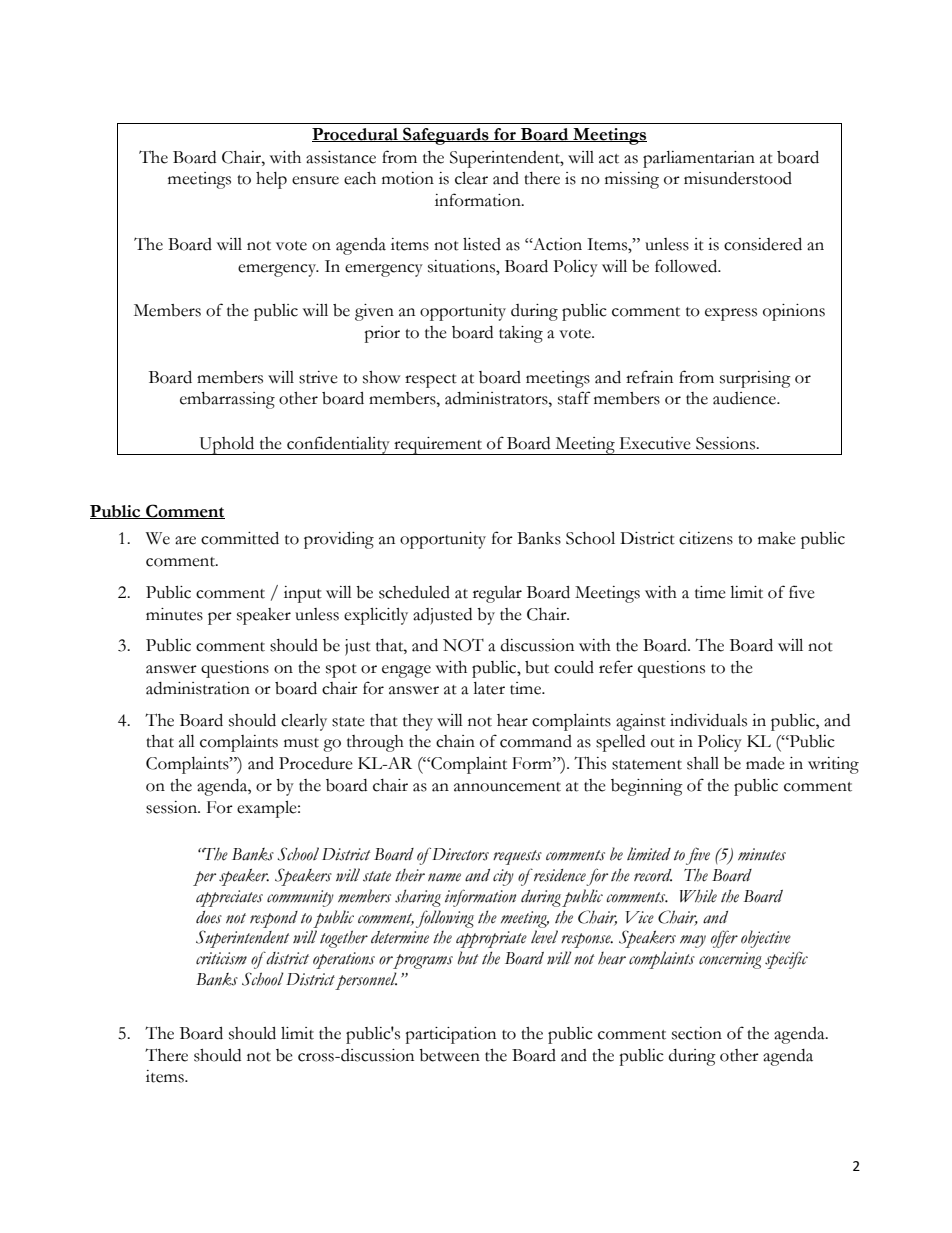 Image resolution: width=952 pixels, height=1233 pixels. What do you see at coordinates (271, 180) in the screenshot?
I see `help` at bounding box center [271, 180].
